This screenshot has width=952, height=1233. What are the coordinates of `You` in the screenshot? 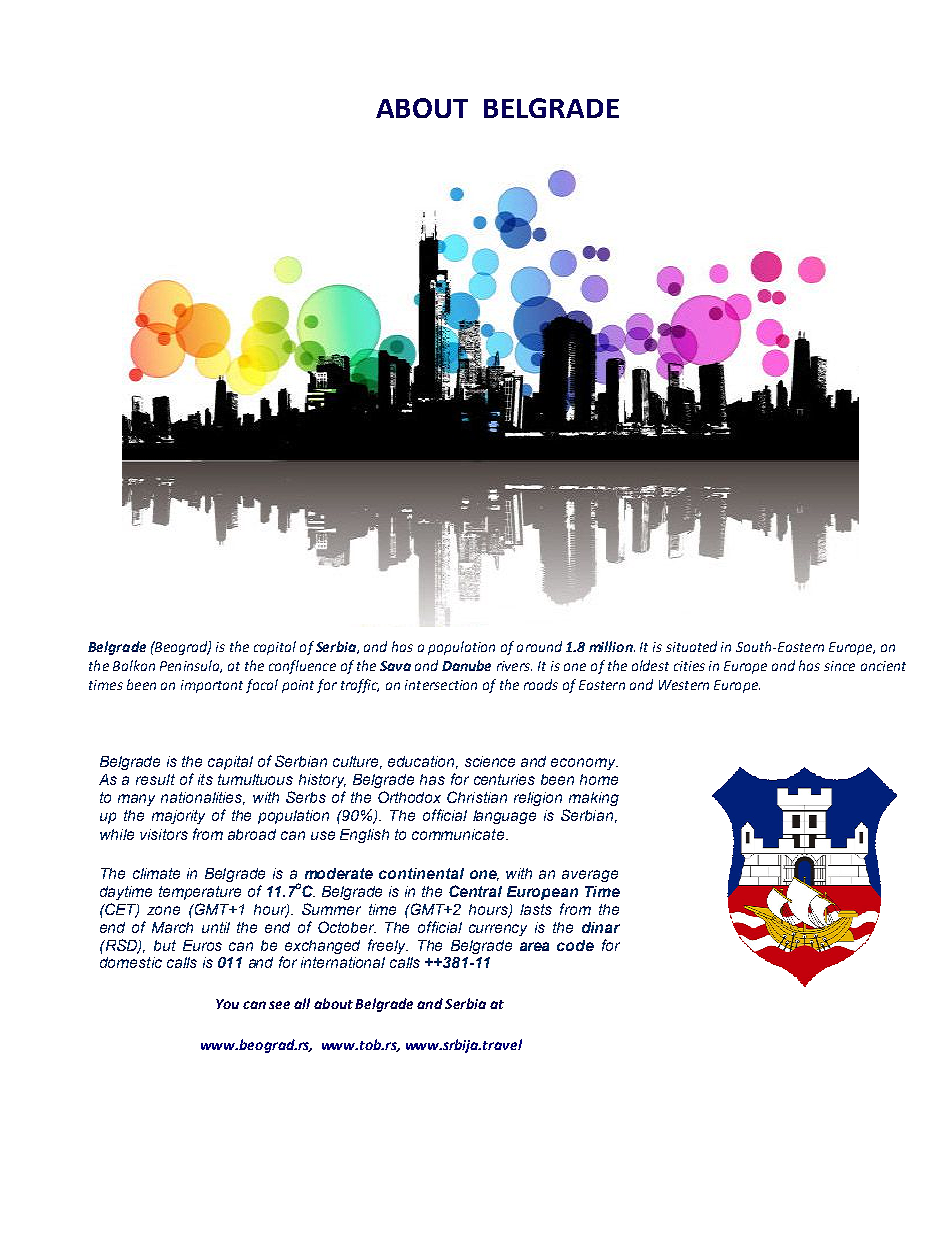 It's located at (227, 1004).
